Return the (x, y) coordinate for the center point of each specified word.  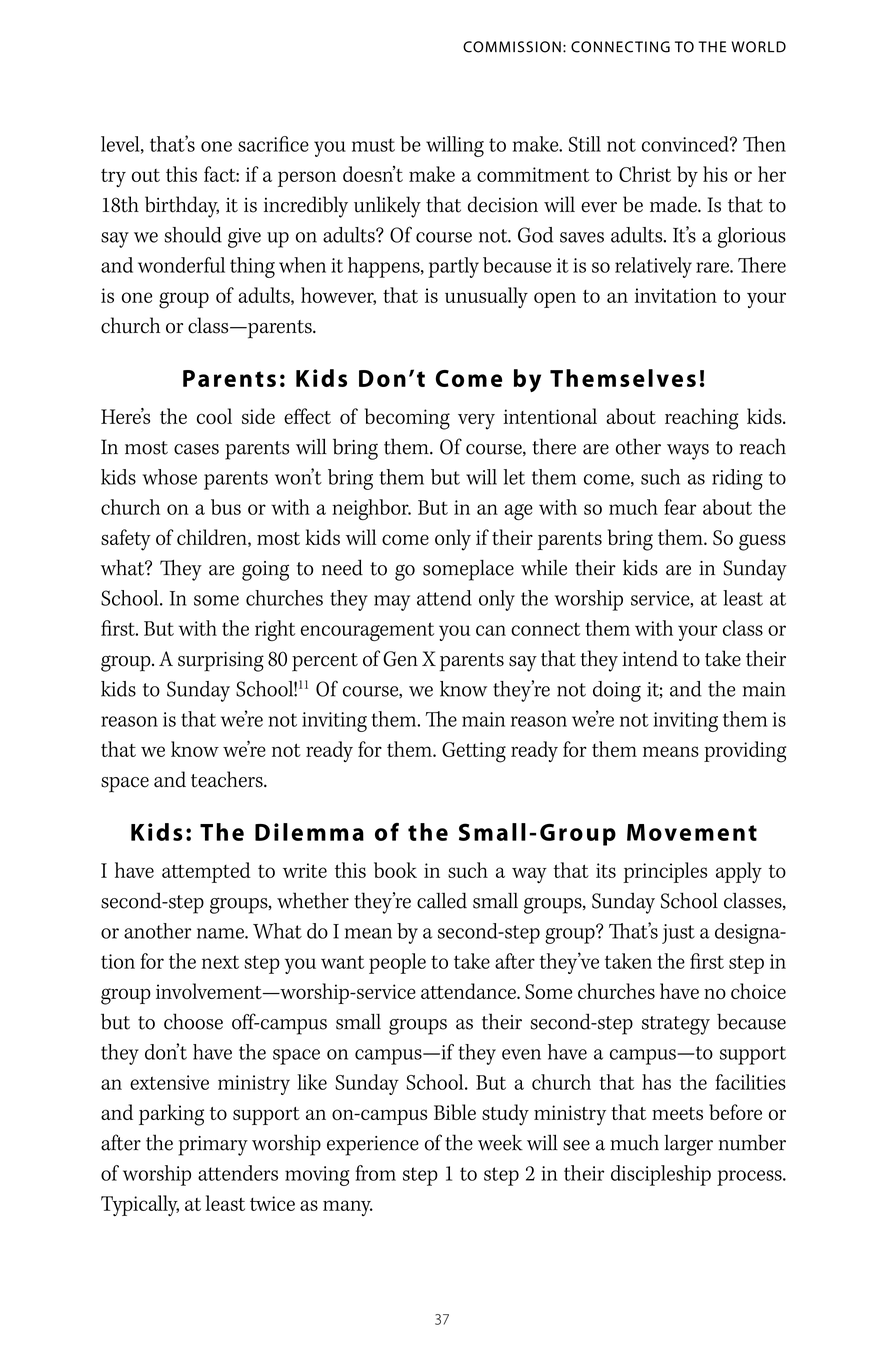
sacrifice (273, 144)
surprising (221, 661)
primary (213, 1146)
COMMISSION (512, 47)
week (500, 1143)
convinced (686, 144)
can (491, 630)
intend (650, 658)
